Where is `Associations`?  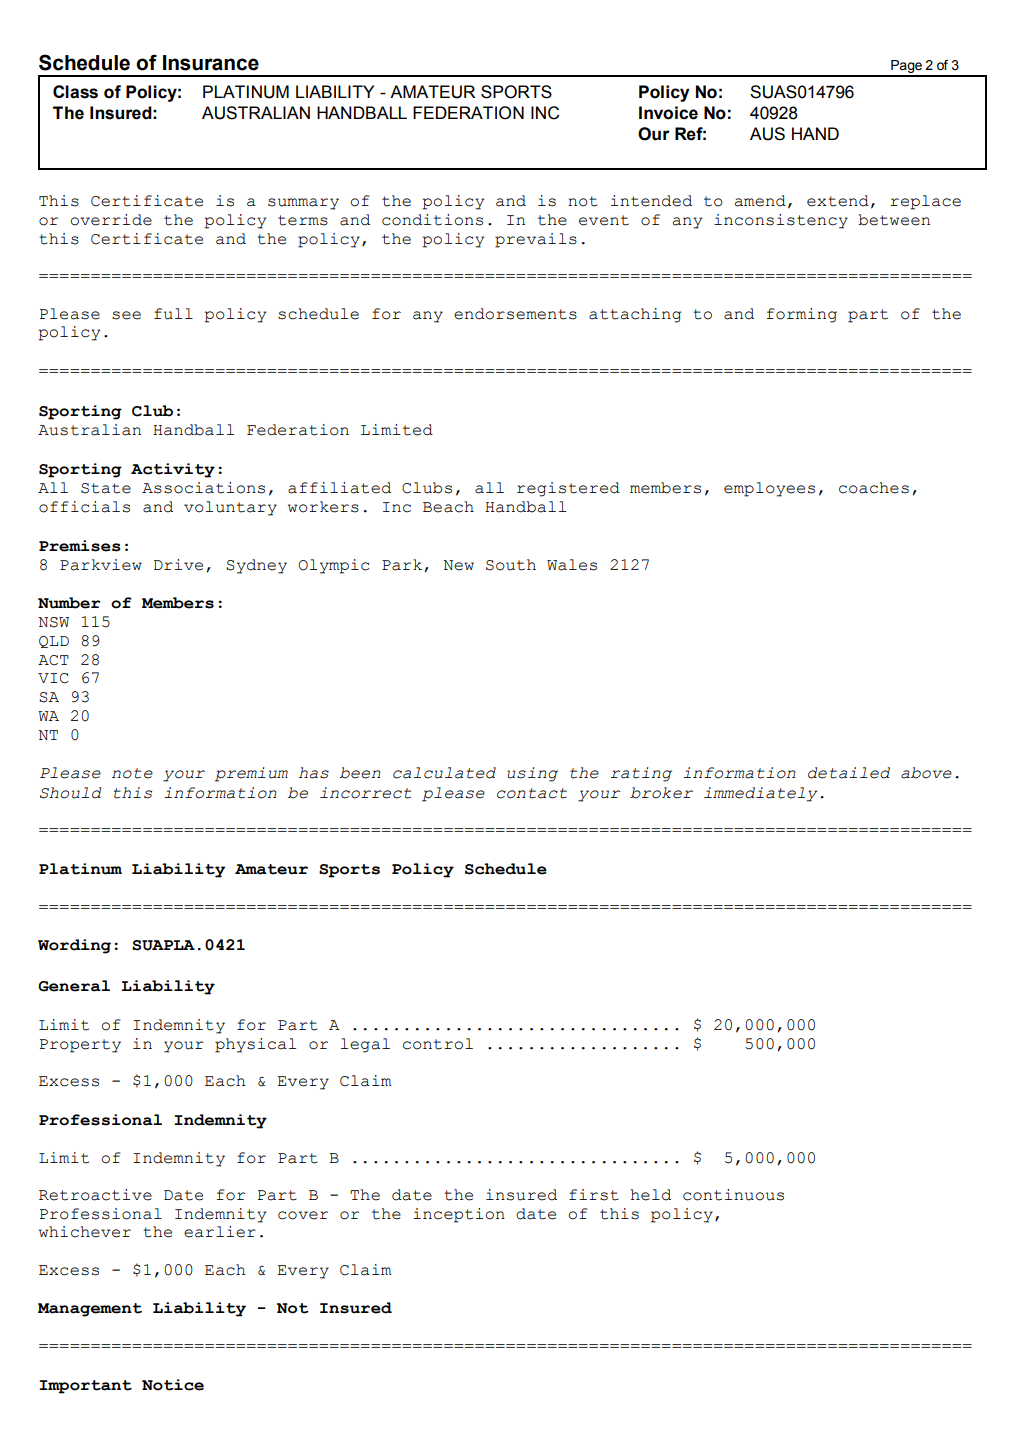 Associations is located at coordinates (203, 488).
